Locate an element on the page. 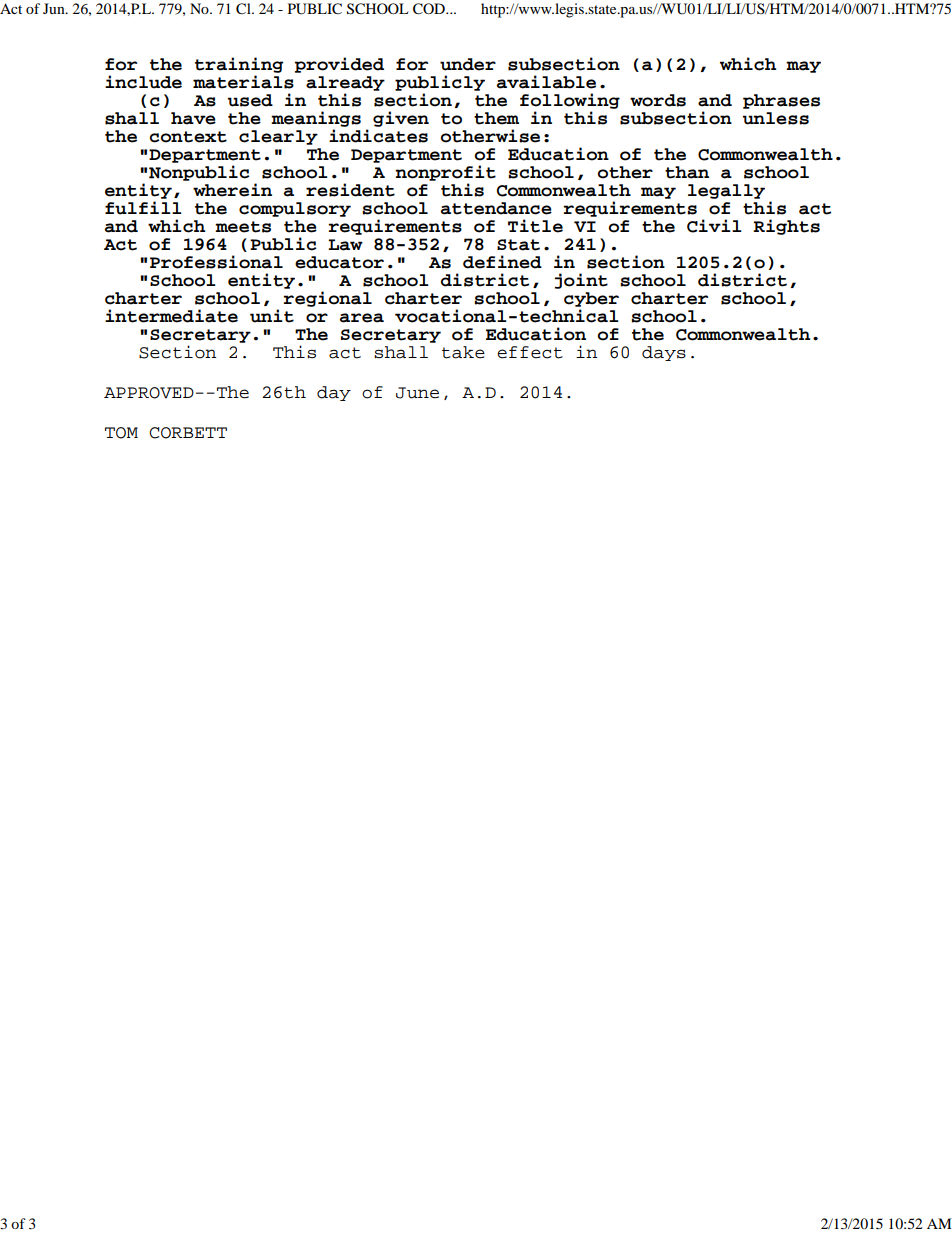 The image size is (952, 1233). take is located at coordinates (463, 352).
